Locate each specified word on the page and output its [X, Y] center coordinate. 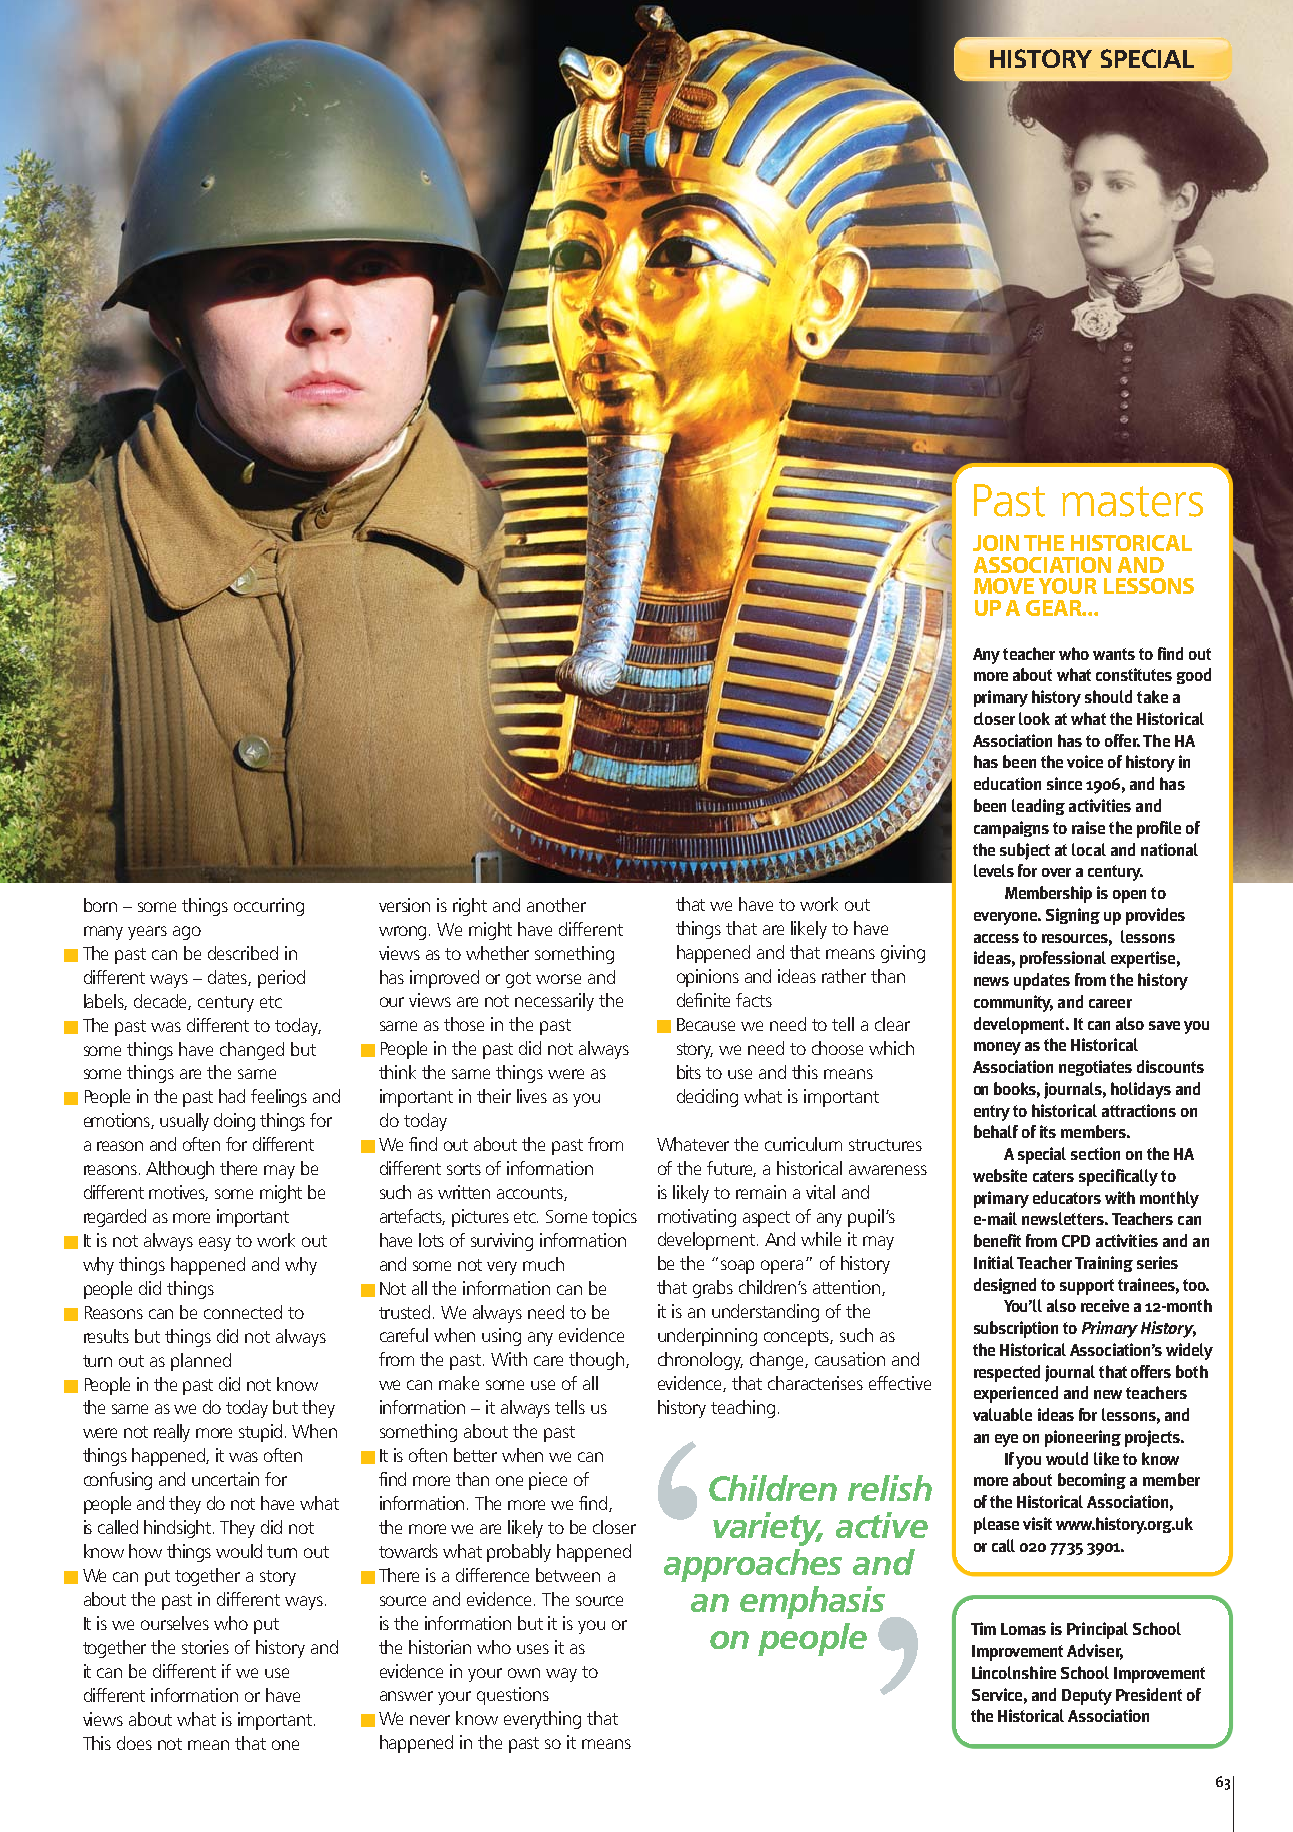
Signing [1073, 916]
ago [187, 933]
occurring [269, 907]
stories [205, 1647]
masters [1132, 501]
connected [243, 1312]
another [556, 905]
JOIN [996, 543]
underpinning [707, 1337]
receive [1105, 1305]
